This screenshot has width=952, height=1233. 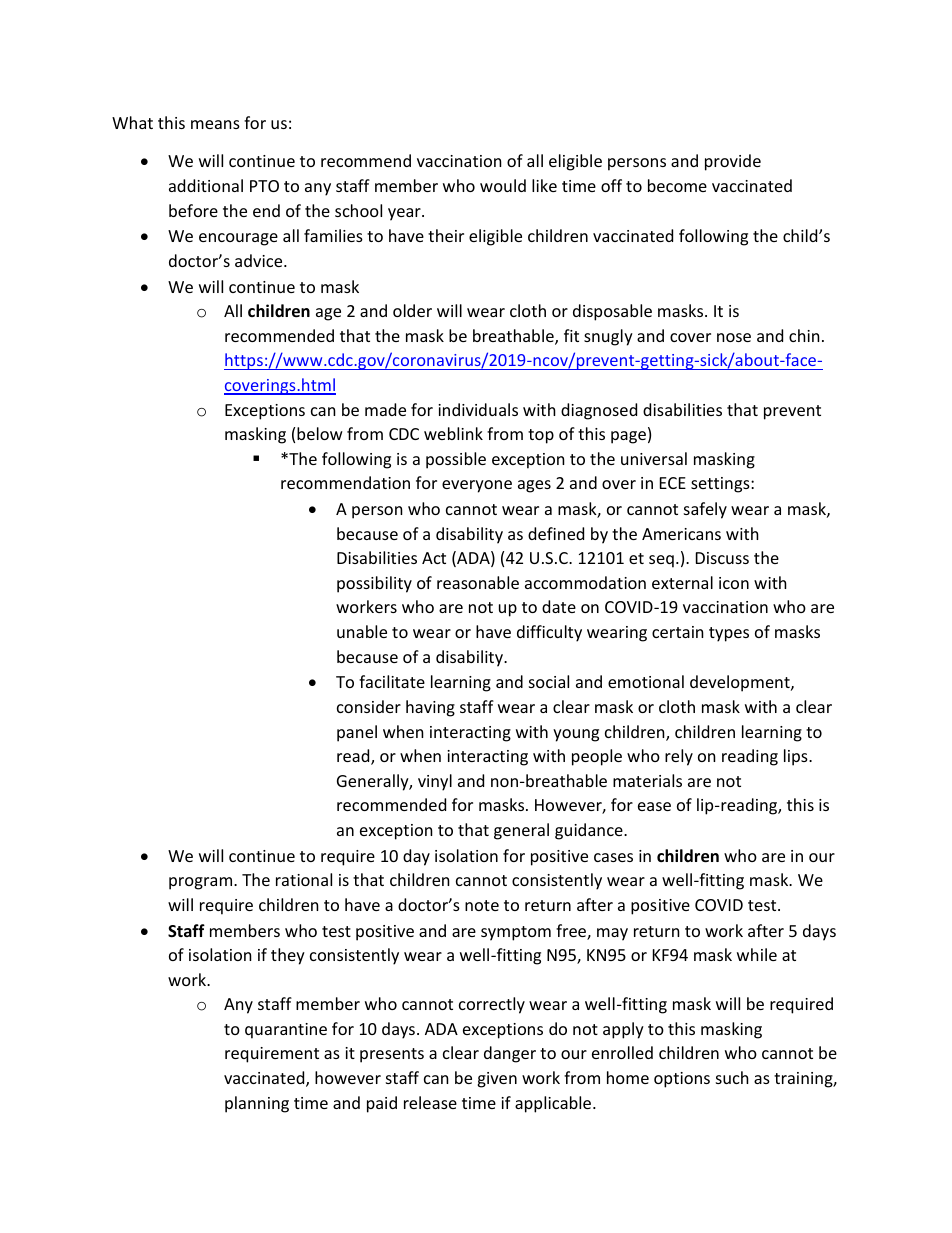 I want to click on provide, so click(x=733, y=162).
